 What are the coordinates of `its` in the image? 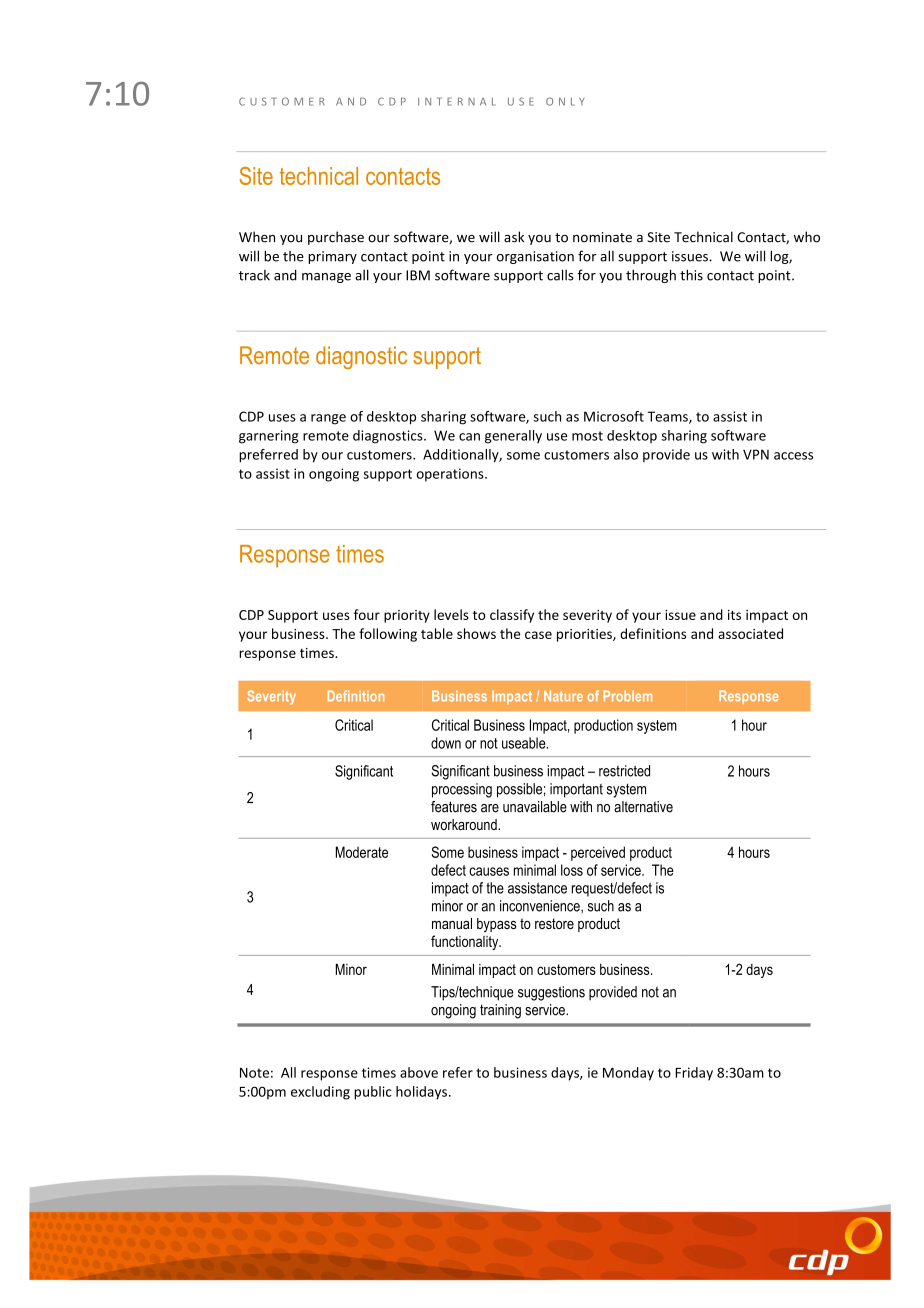 It's located at (734, 615).
